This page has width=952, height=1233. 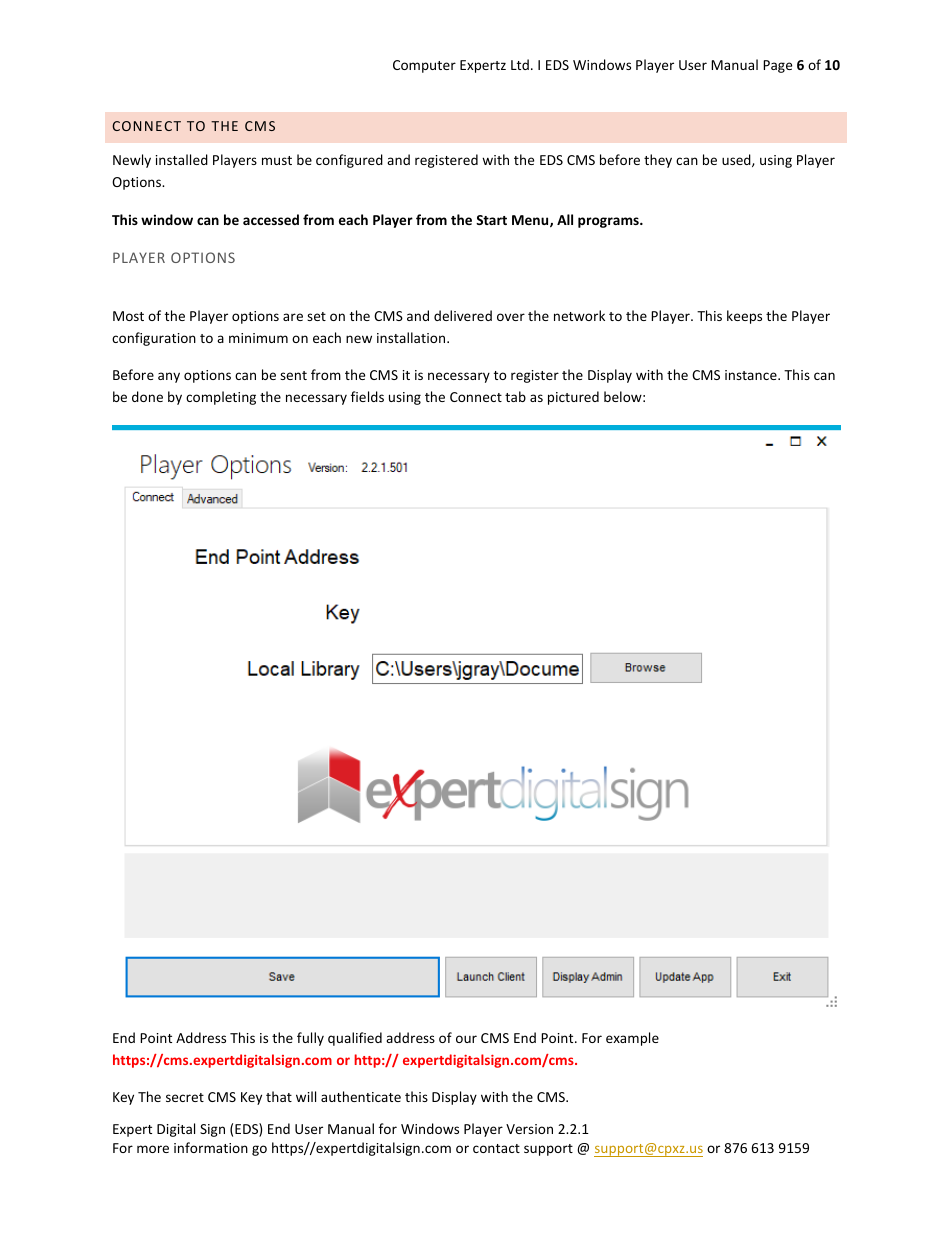 I want to click on Computer, so click(x=424, y=66).
